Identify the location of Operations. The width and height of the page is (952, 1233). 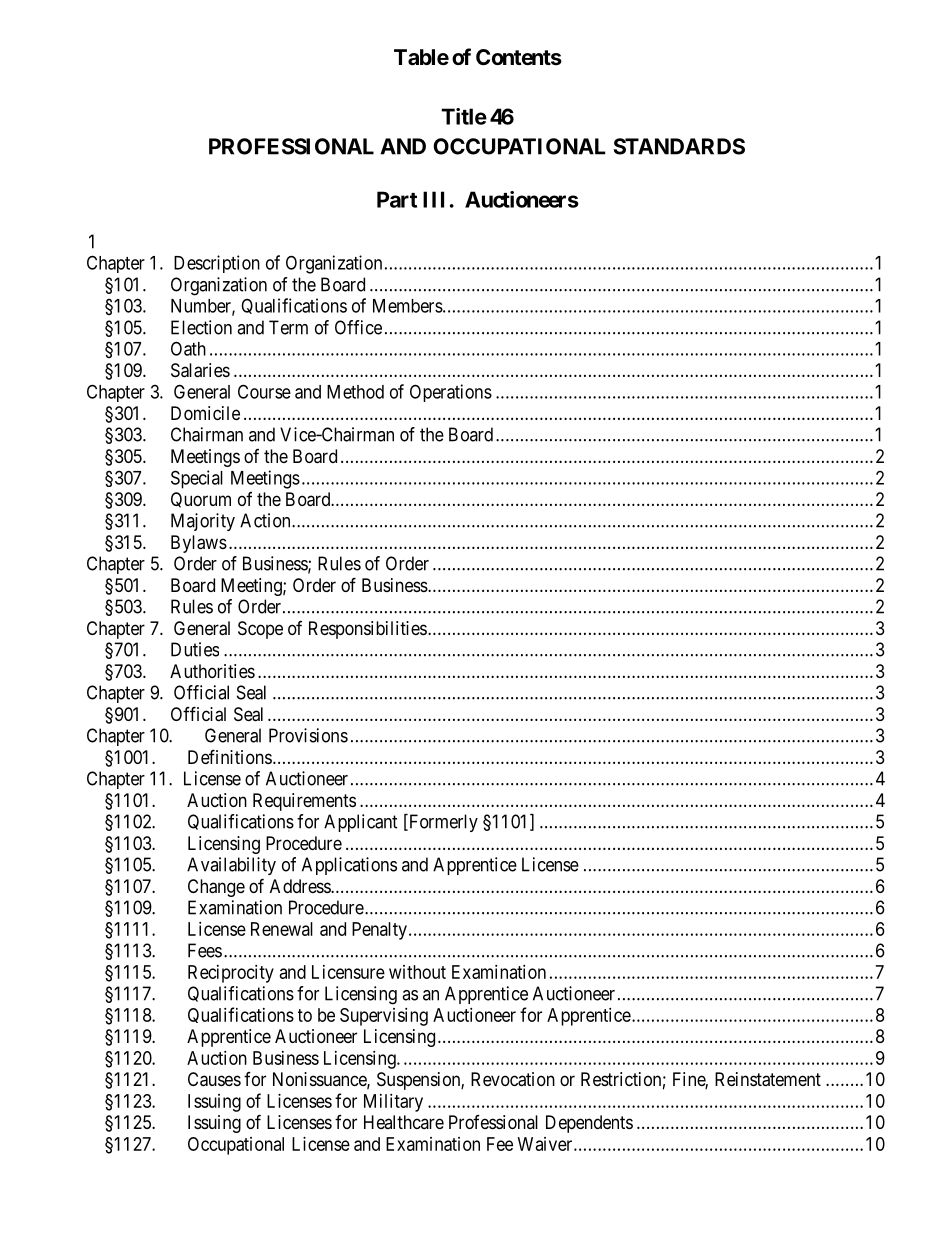
(451, 393).
